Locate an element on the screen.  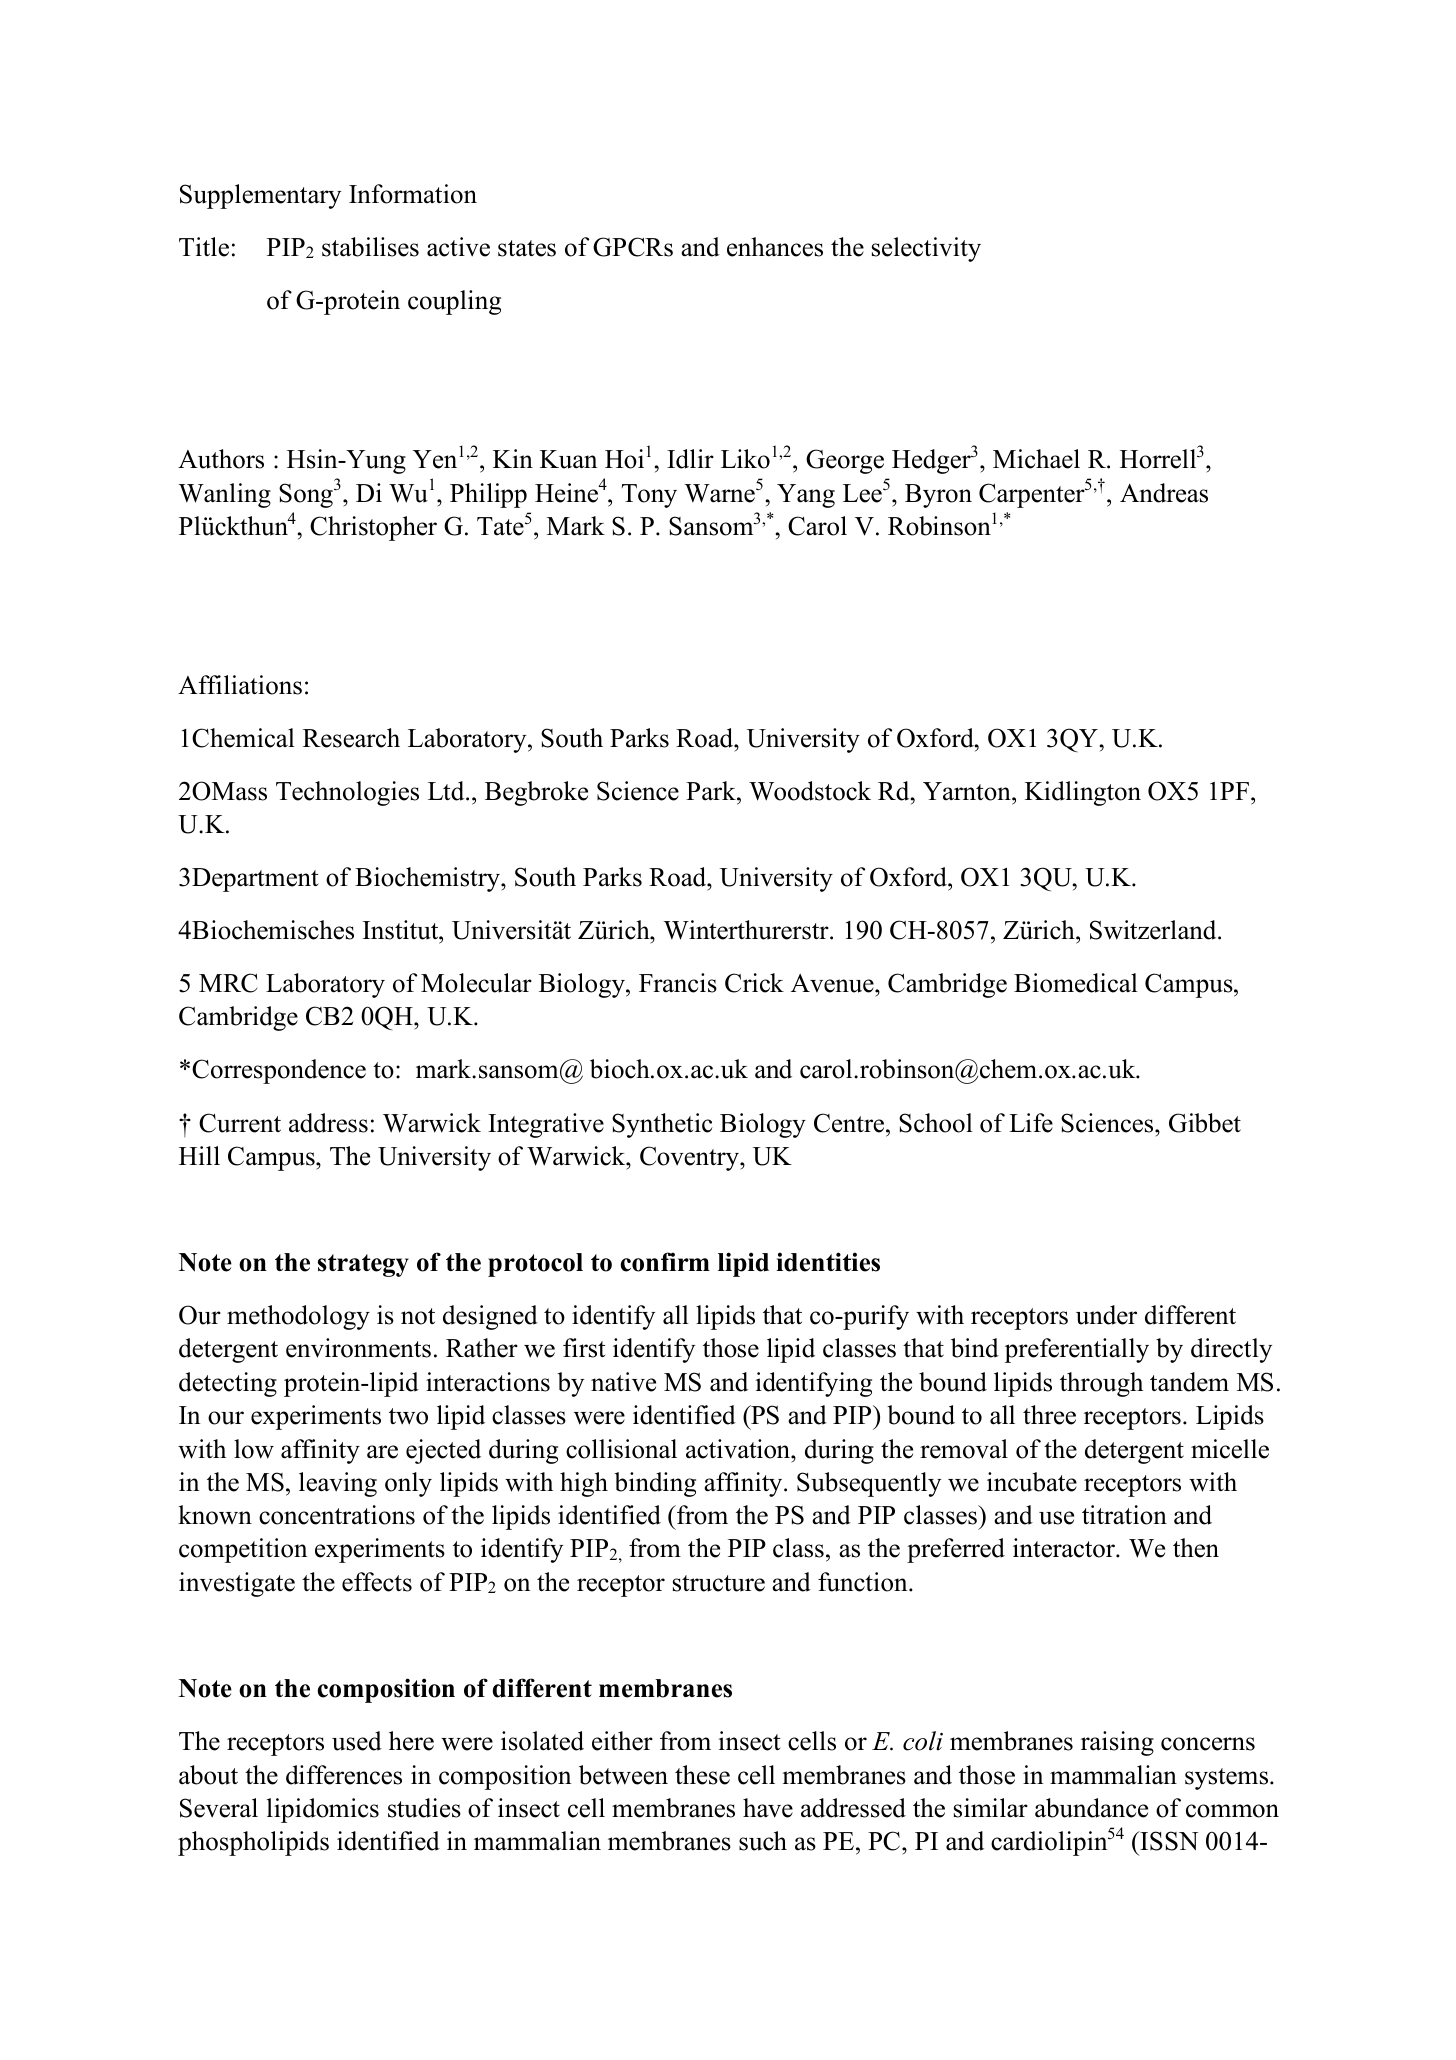
stabilises is located at coordinates (370, 247).
